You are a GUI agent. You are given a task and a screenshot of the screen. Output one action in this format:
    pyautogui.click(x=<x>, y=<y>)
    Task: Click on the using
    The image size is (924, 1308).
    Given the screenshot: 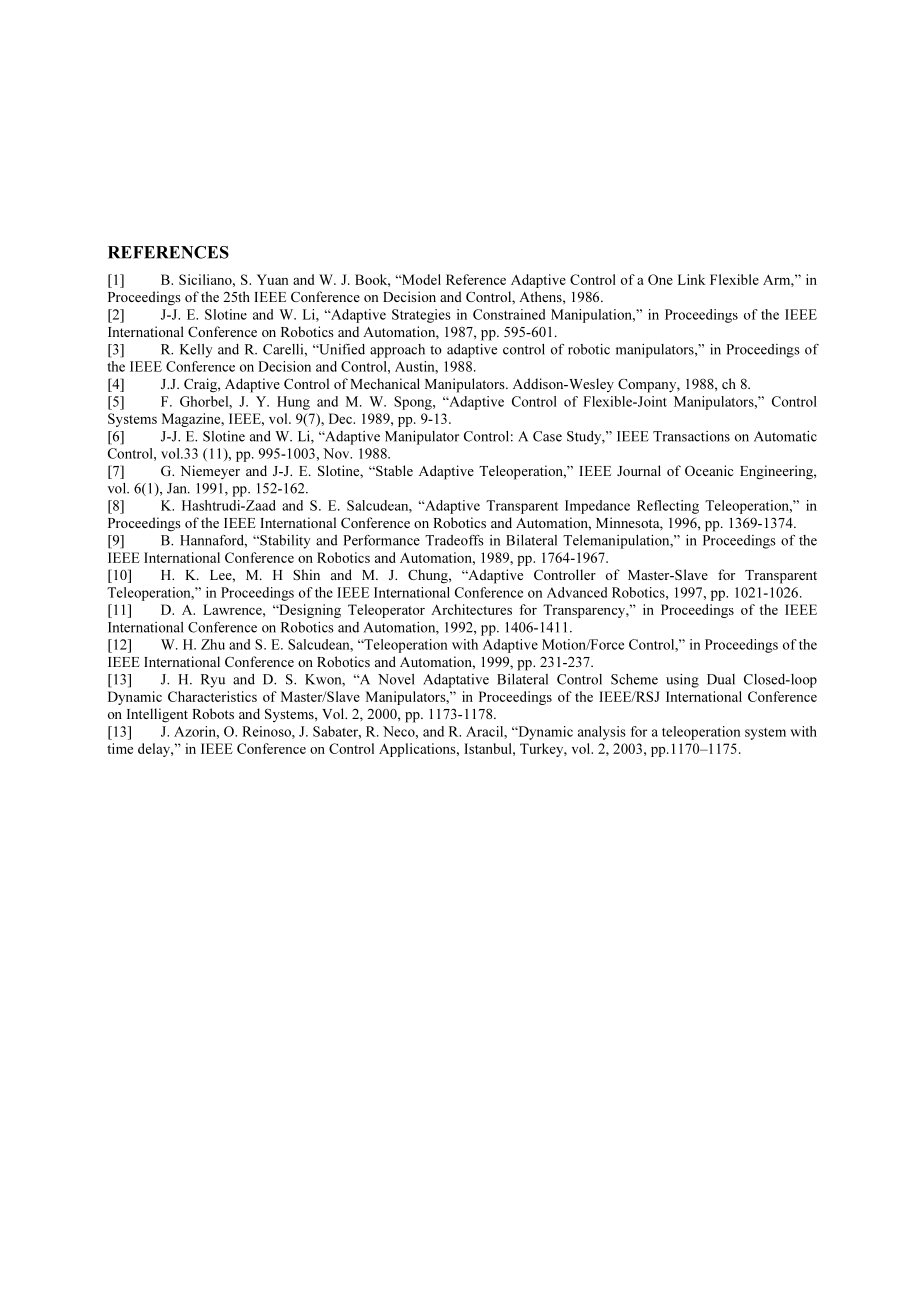 What is the action you would take?
    pyautogui.click(x=682, y=681)
